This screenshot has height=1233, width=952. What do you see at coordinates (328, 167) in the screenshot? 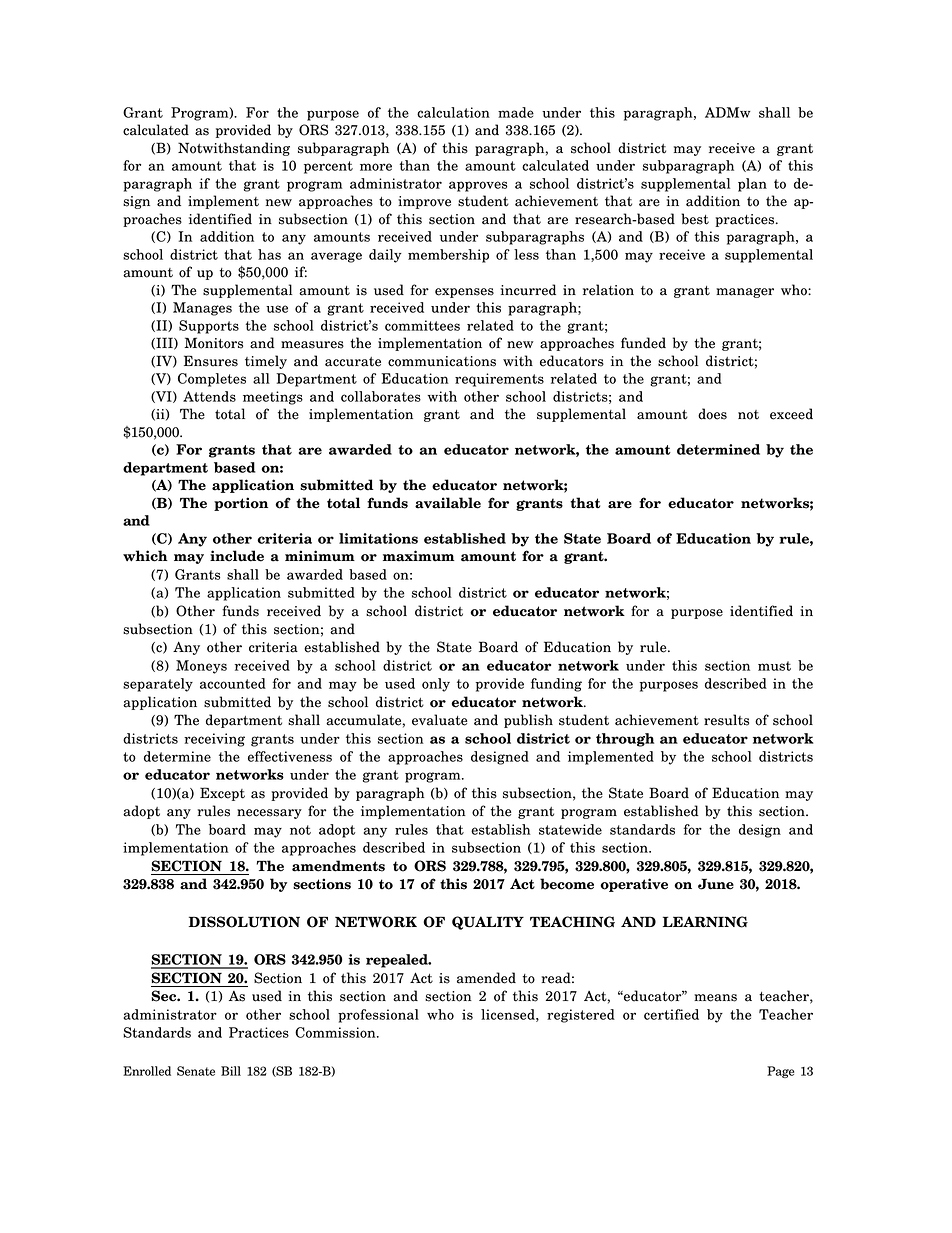
I see `percent` at bounding box center [328, 167].
